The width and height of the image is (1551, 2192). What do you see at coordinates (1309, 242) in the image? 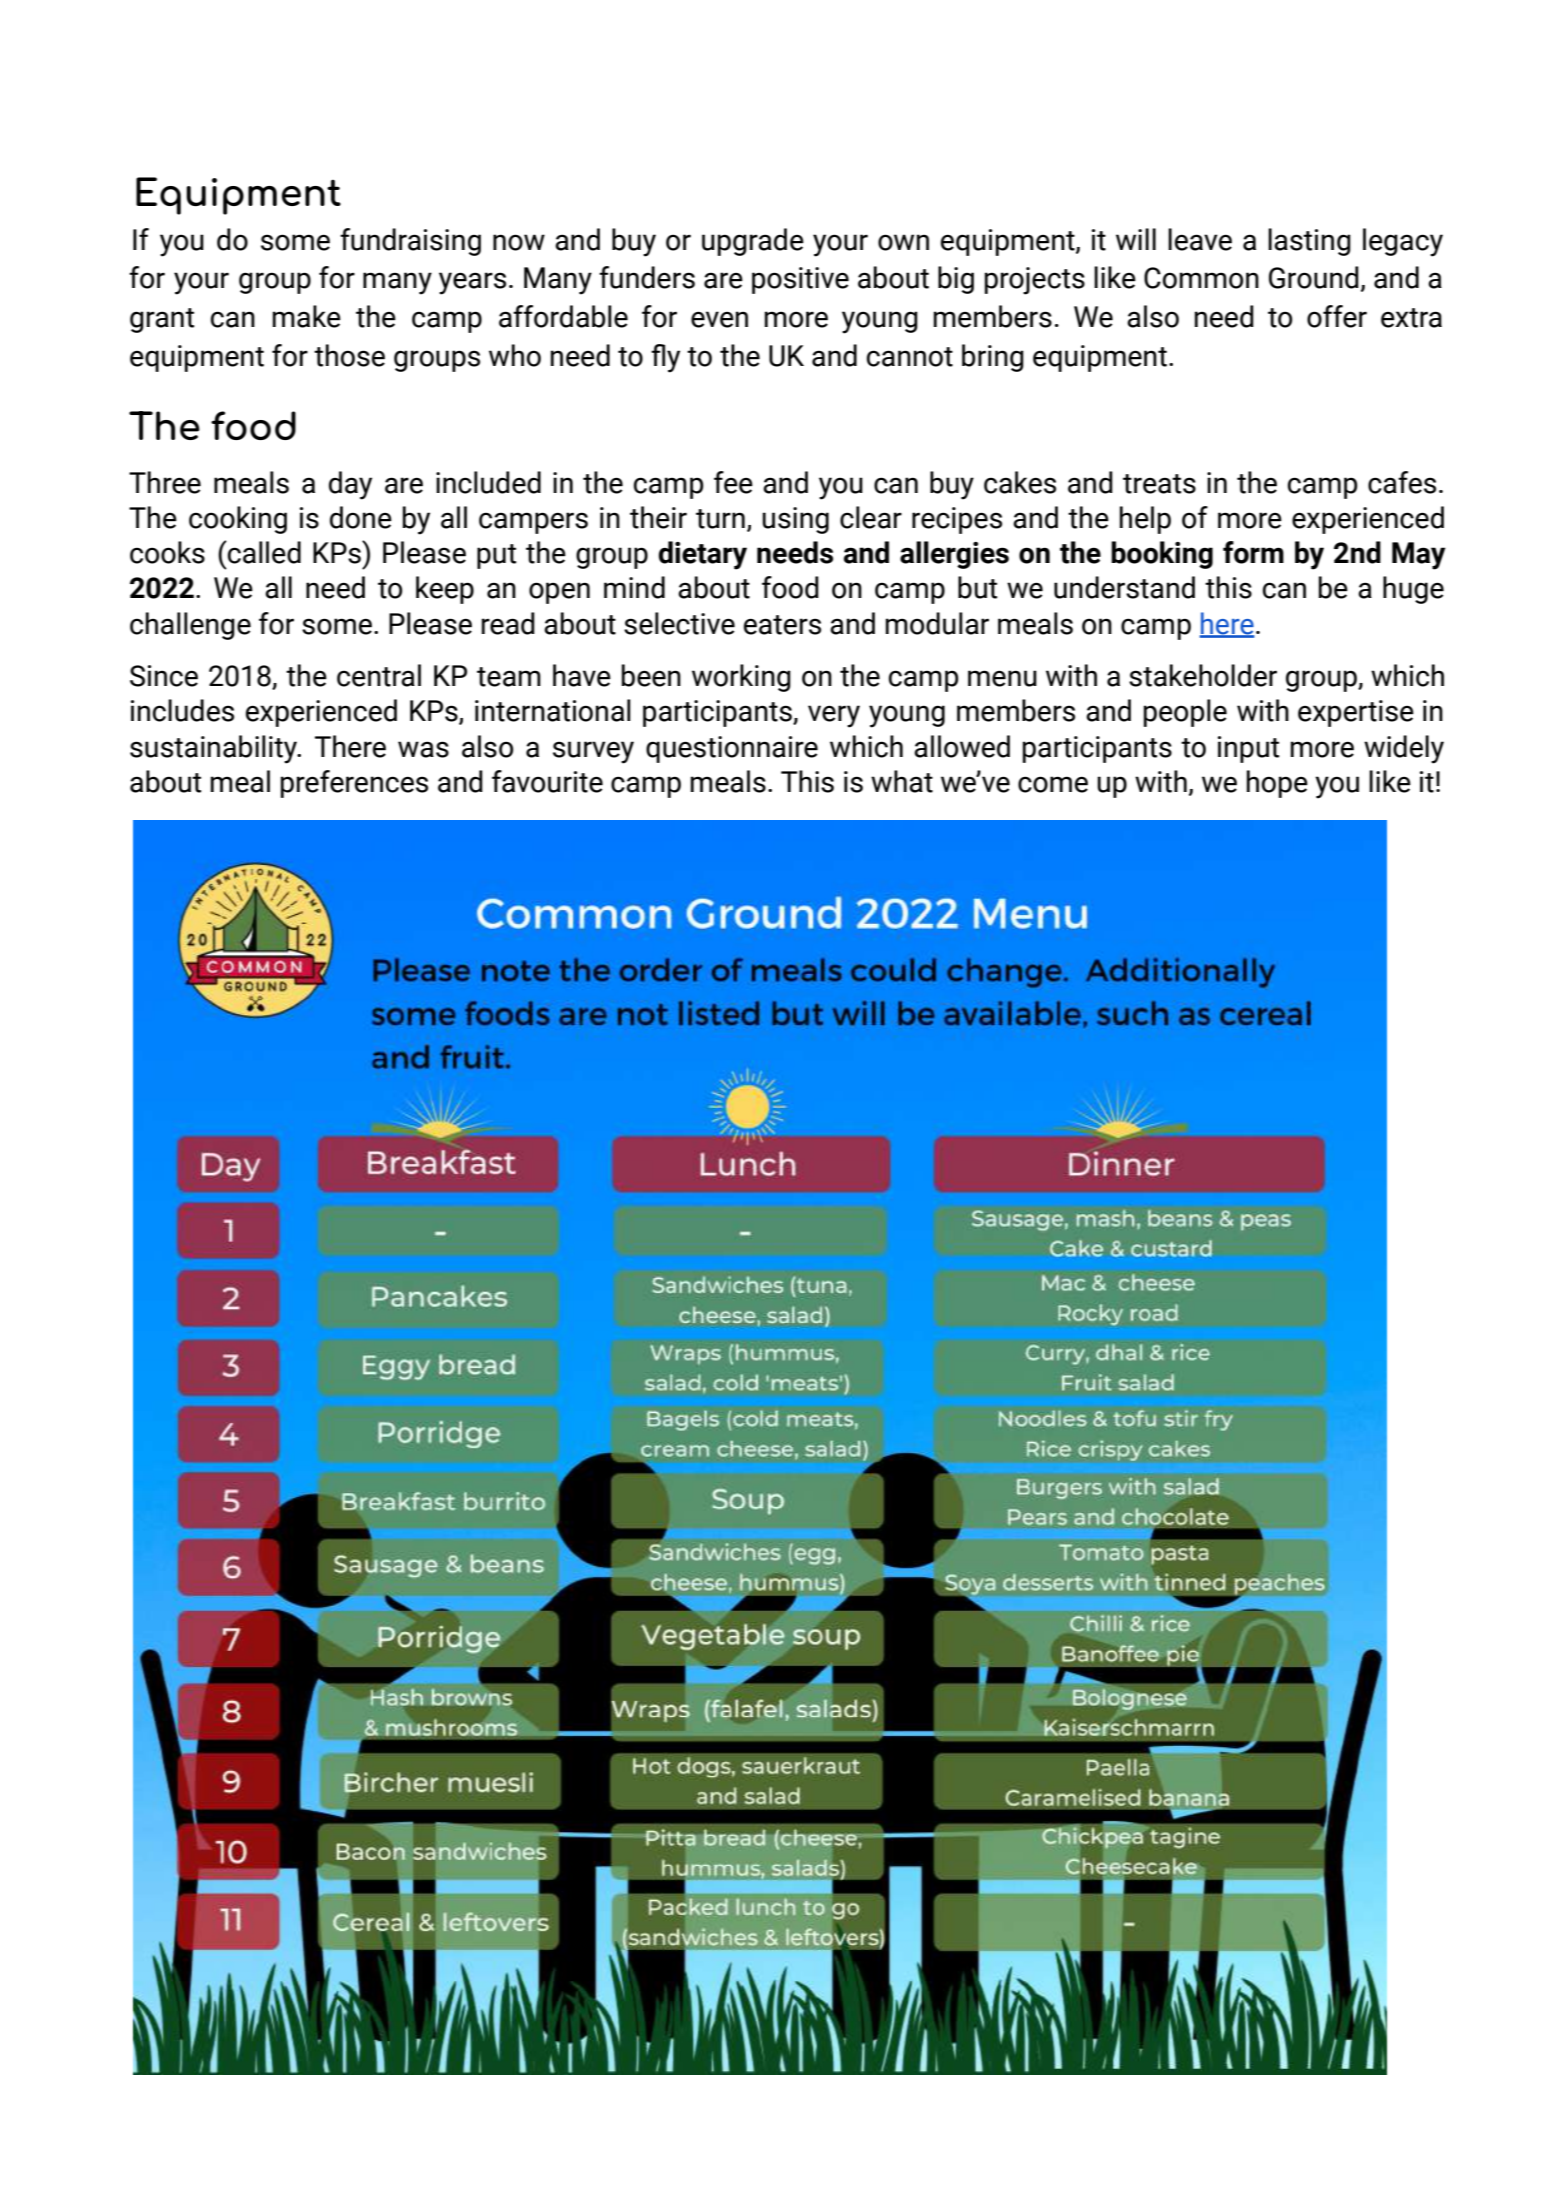
I see `lasting` at bounding box center [1309, 242].
